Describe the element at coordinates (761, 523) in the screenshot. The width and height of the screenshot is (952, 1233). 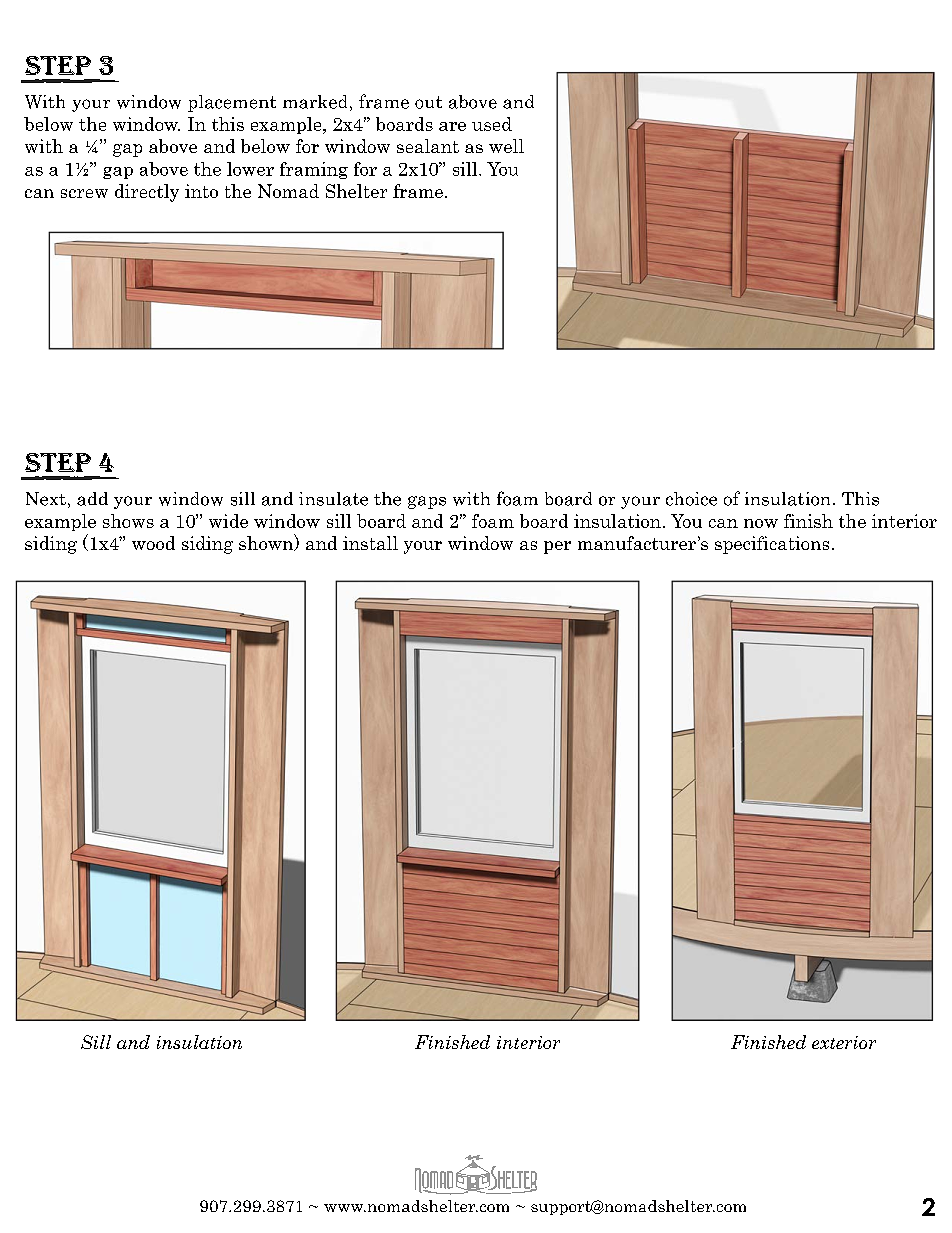
I see `now` at that location.
